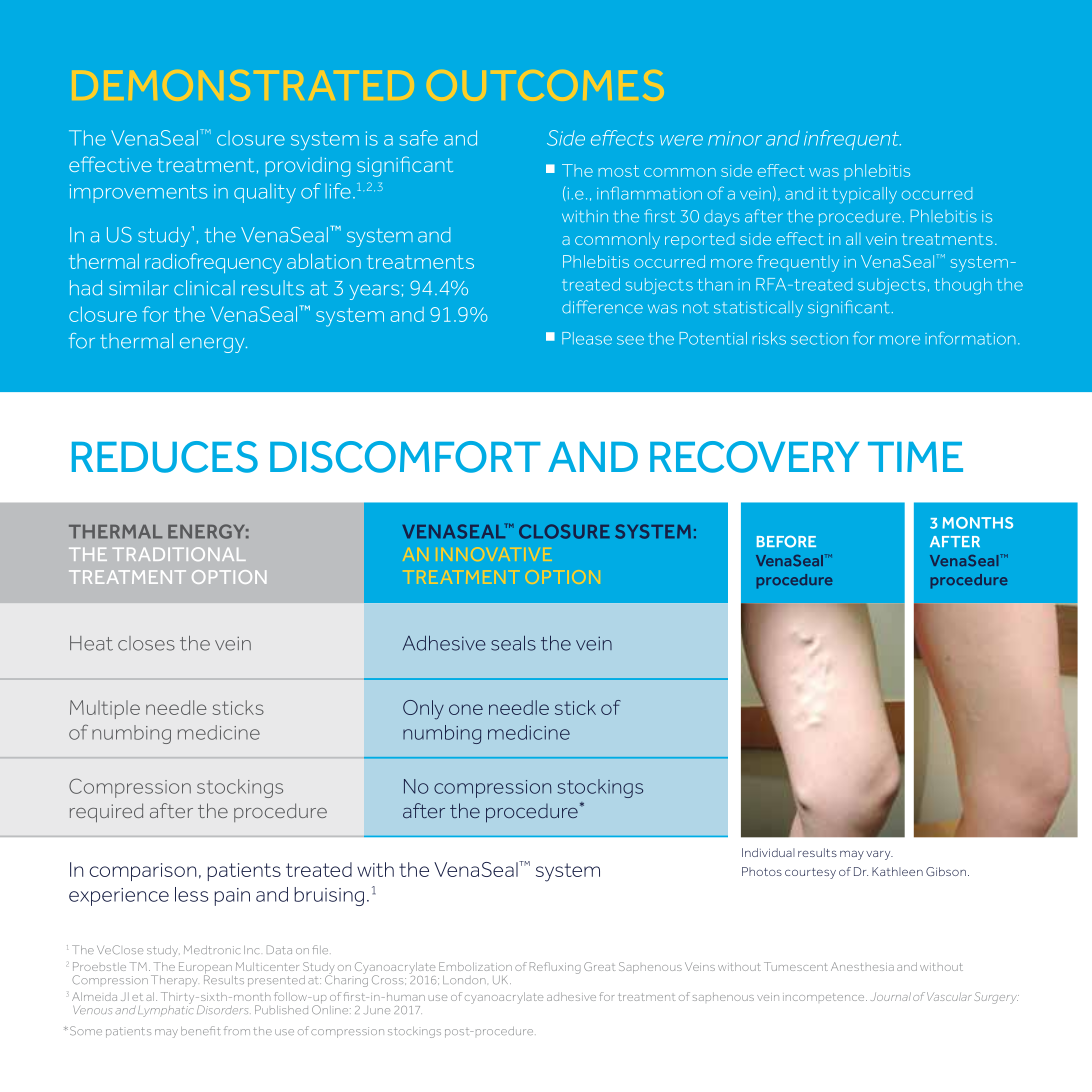 The height and width of the screenshot is (1092, 1092). What do you see at coordinates (879, 855) in the screenshot?
I see `vary` at bounding box center [879, 855].
